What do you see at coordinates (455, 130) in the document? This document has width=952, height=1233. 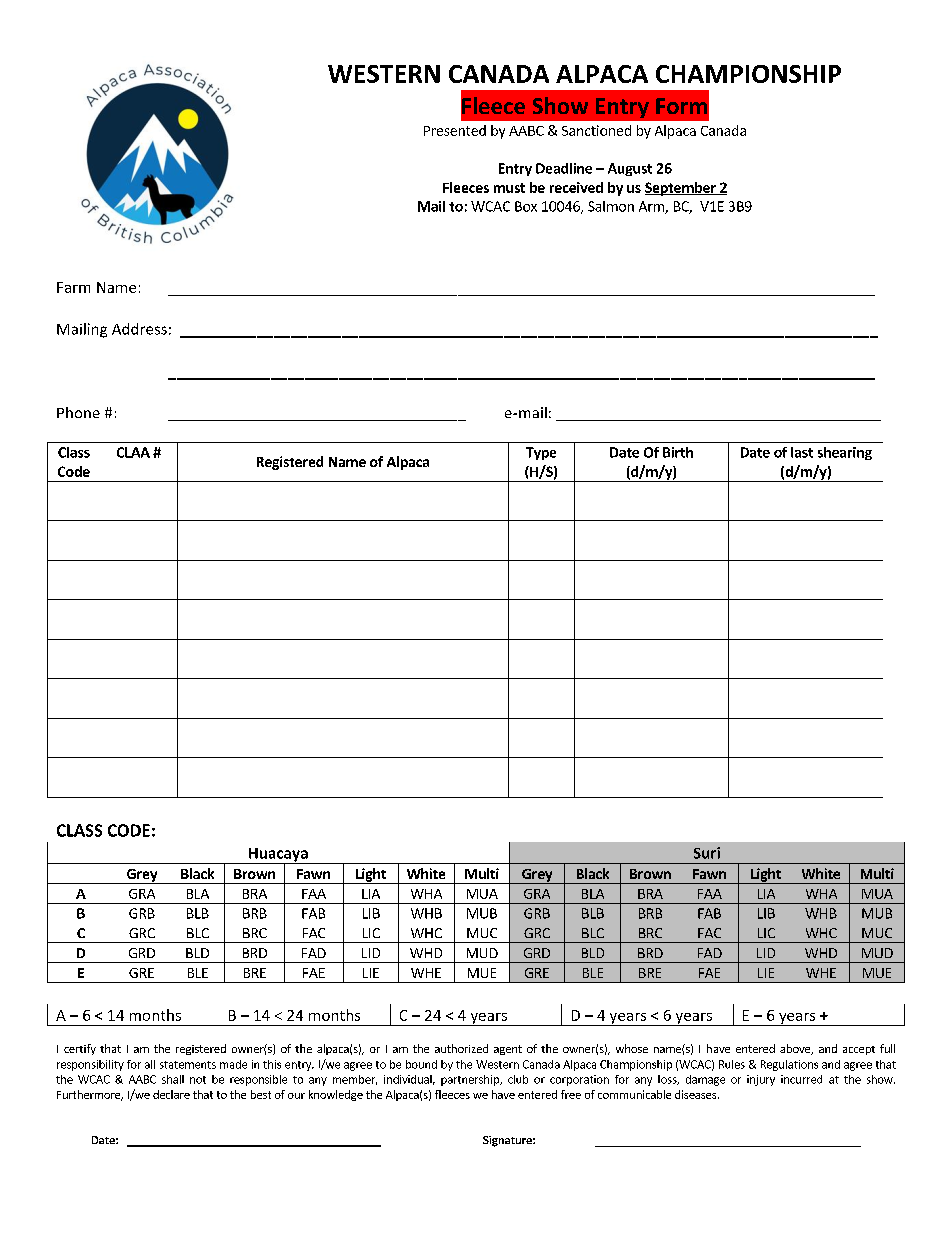 I see `Presented` at bounding box center [455, 130].
